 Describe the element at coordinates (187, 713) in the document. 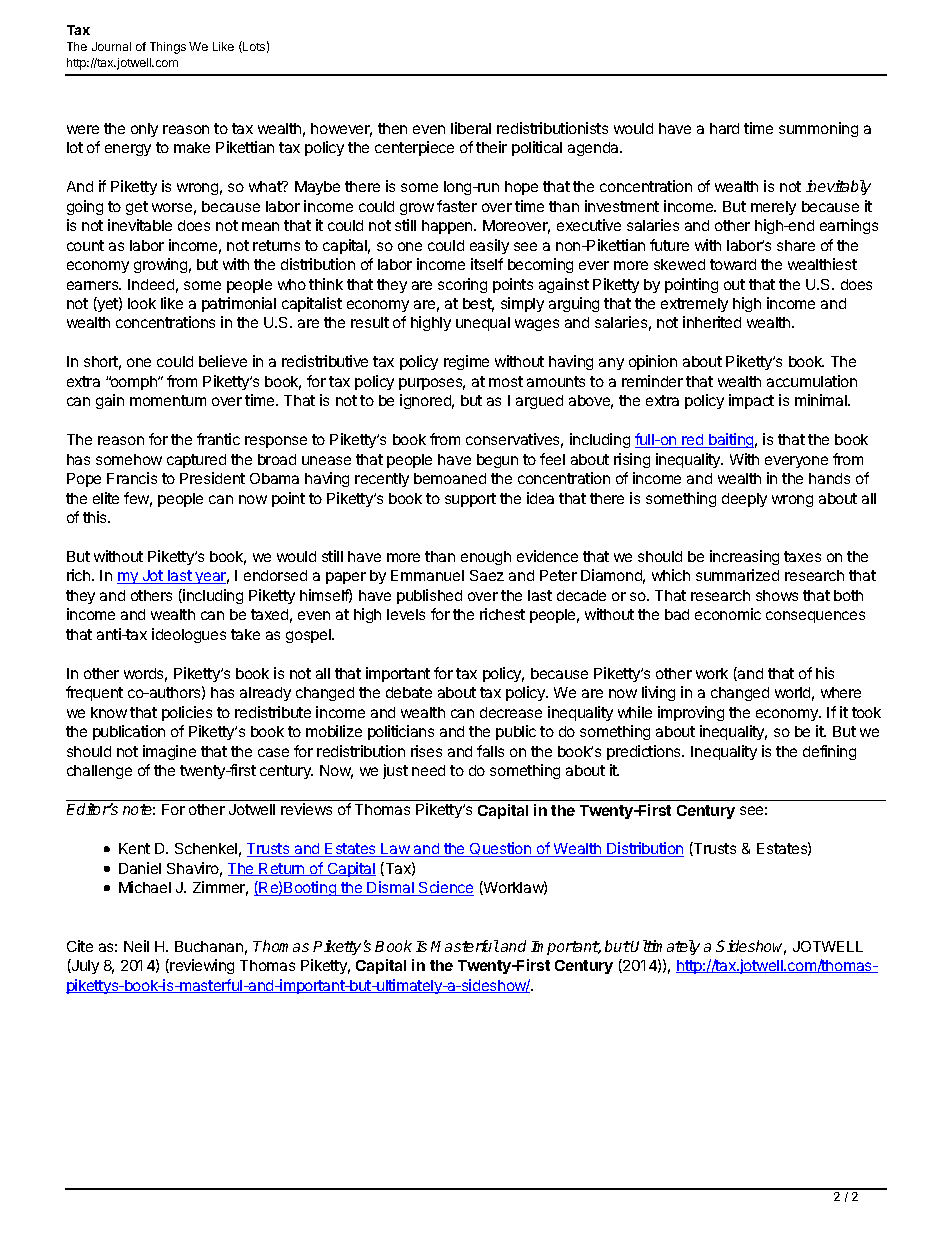

I see `policies` at that location.
